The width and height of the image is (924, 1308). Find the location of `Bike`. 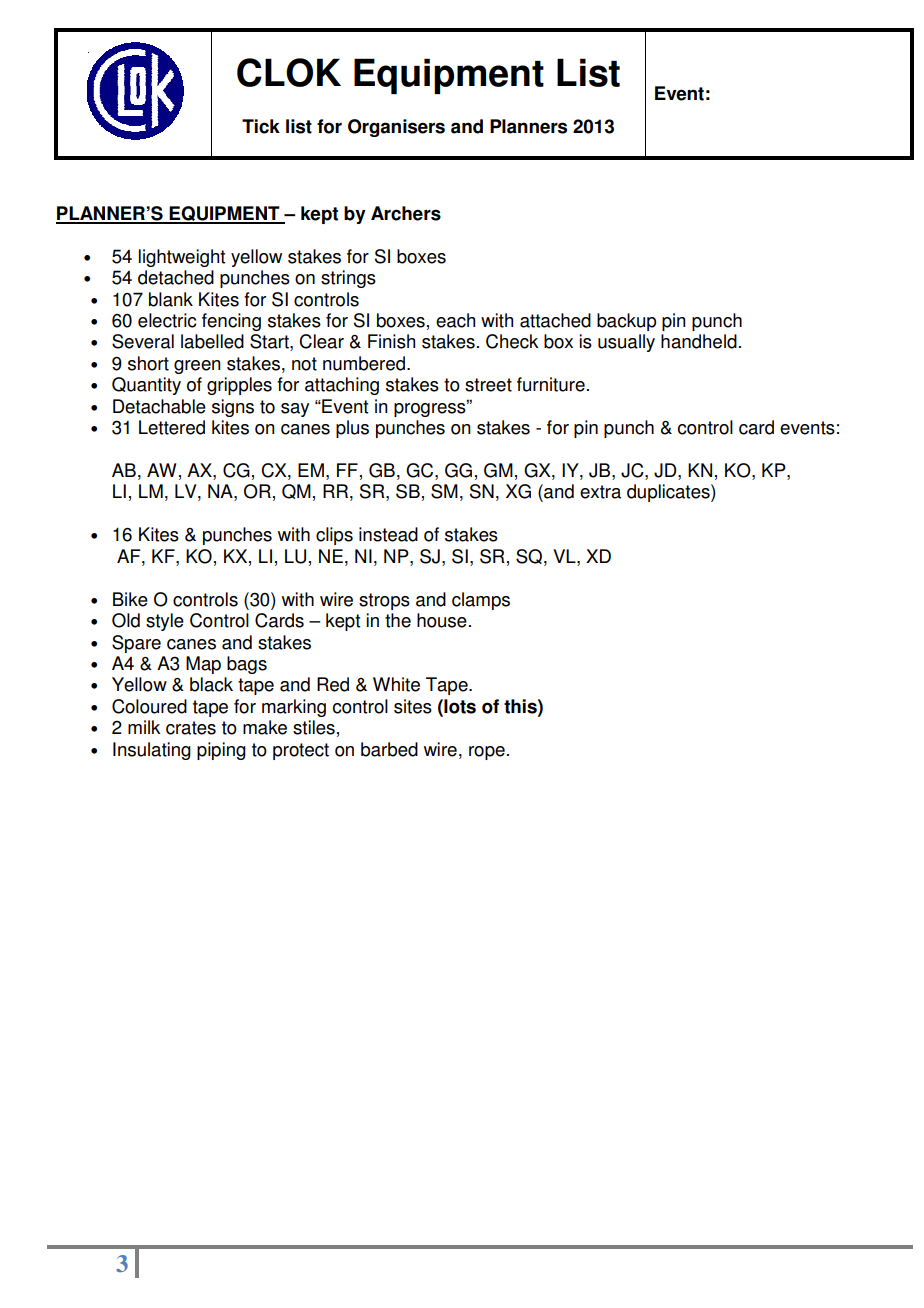

Bike is located at coordinates (130, 599).
